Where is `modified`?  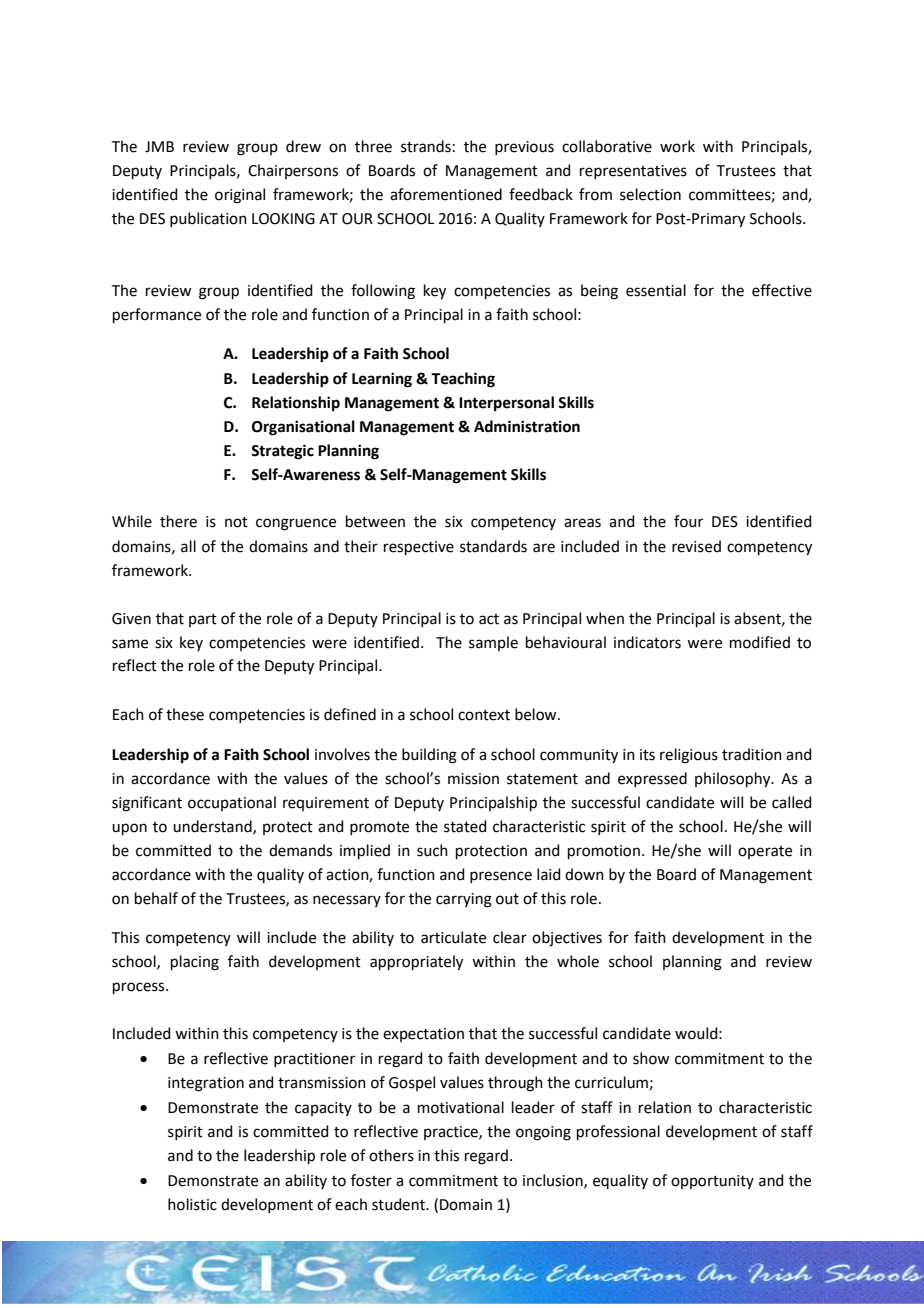
modified is located at coordinates (760, 642).
